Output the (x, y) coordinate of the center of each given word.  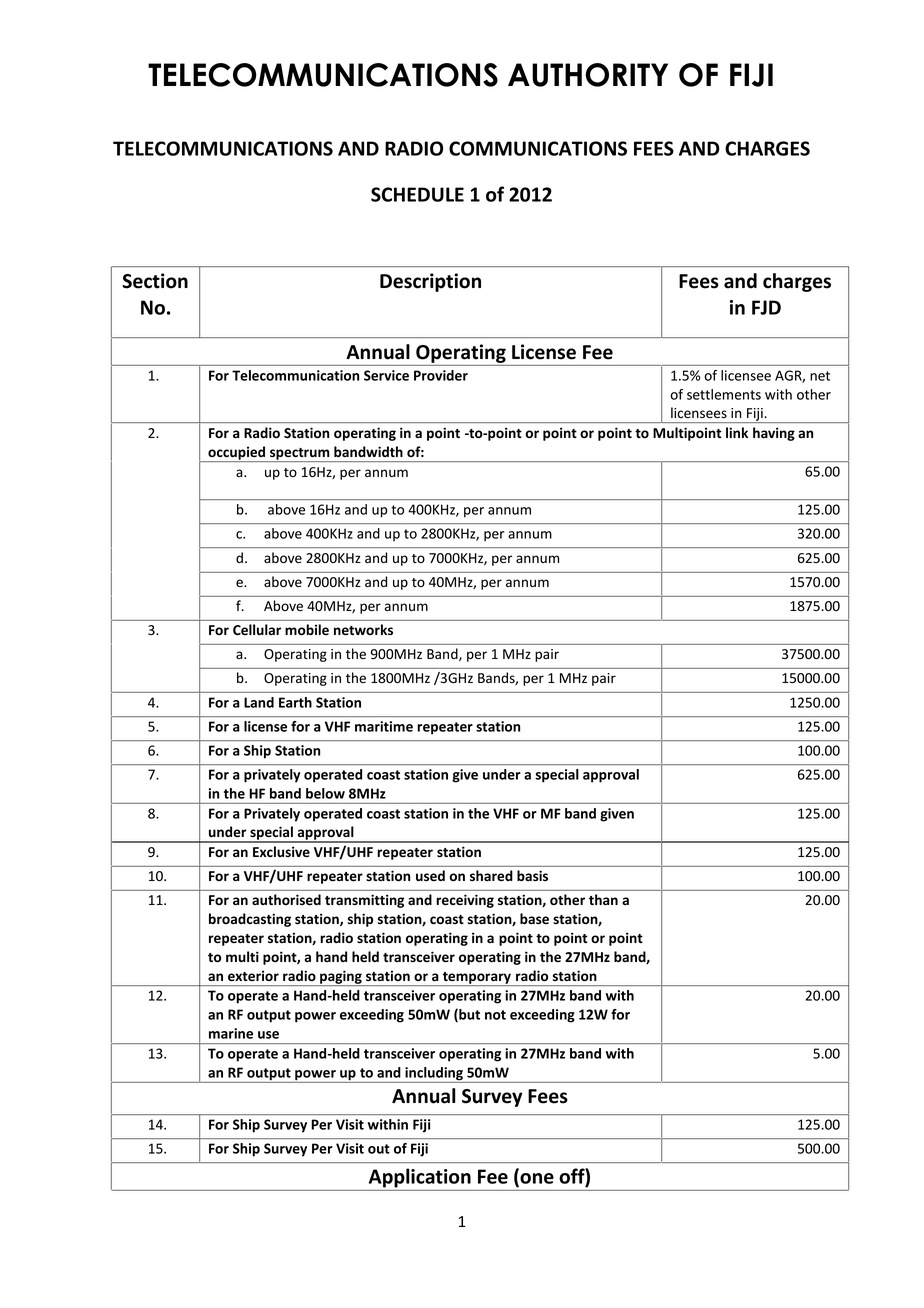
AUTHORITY (588, 75)
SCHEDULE (417, 194)
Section (155, 281)
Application (420, 1178)
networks (363, 630)
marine (231, 1033)
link (737, 432)
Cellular (257, 629)
